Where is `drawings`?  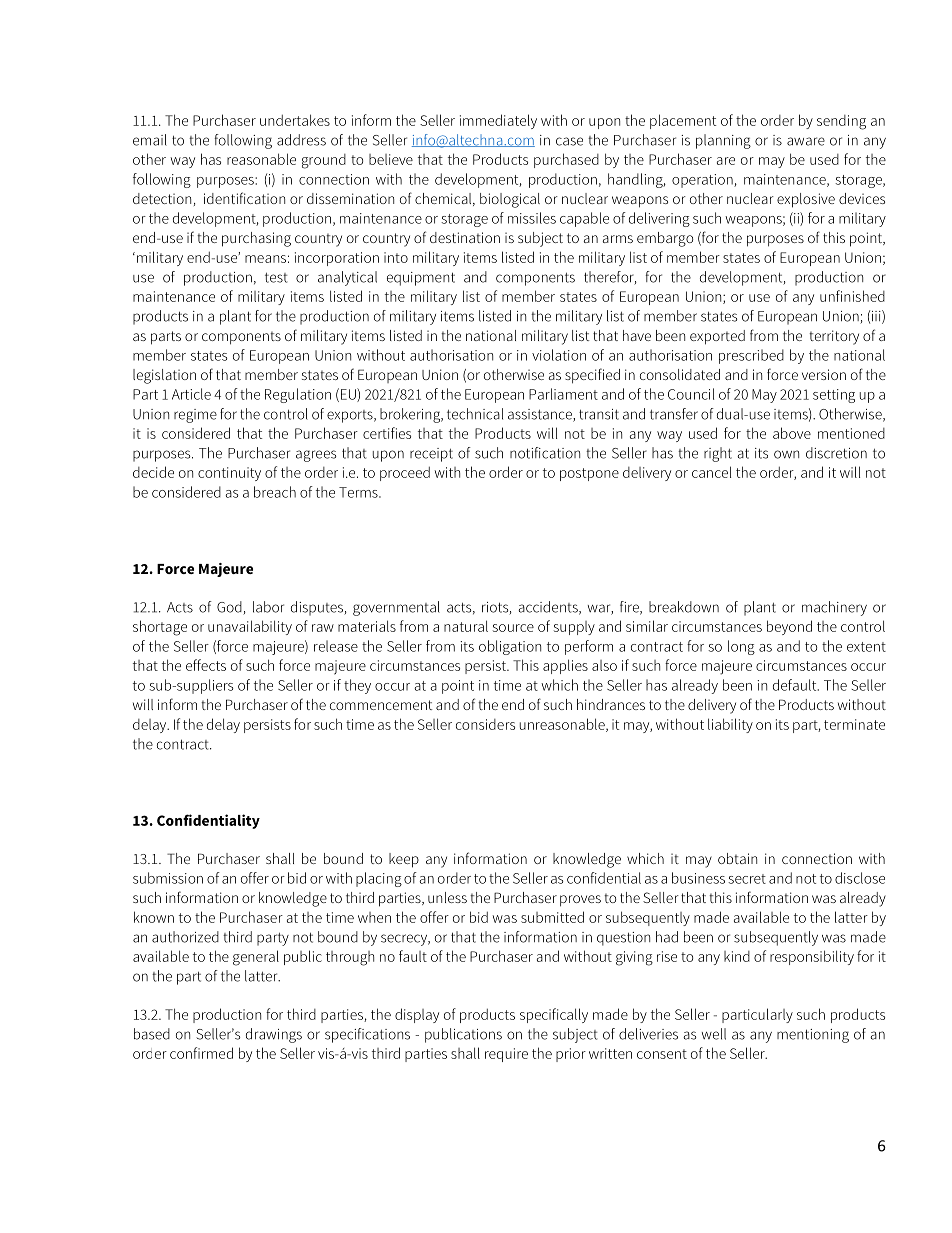 drawings is located at coordinates (274, 1035).
